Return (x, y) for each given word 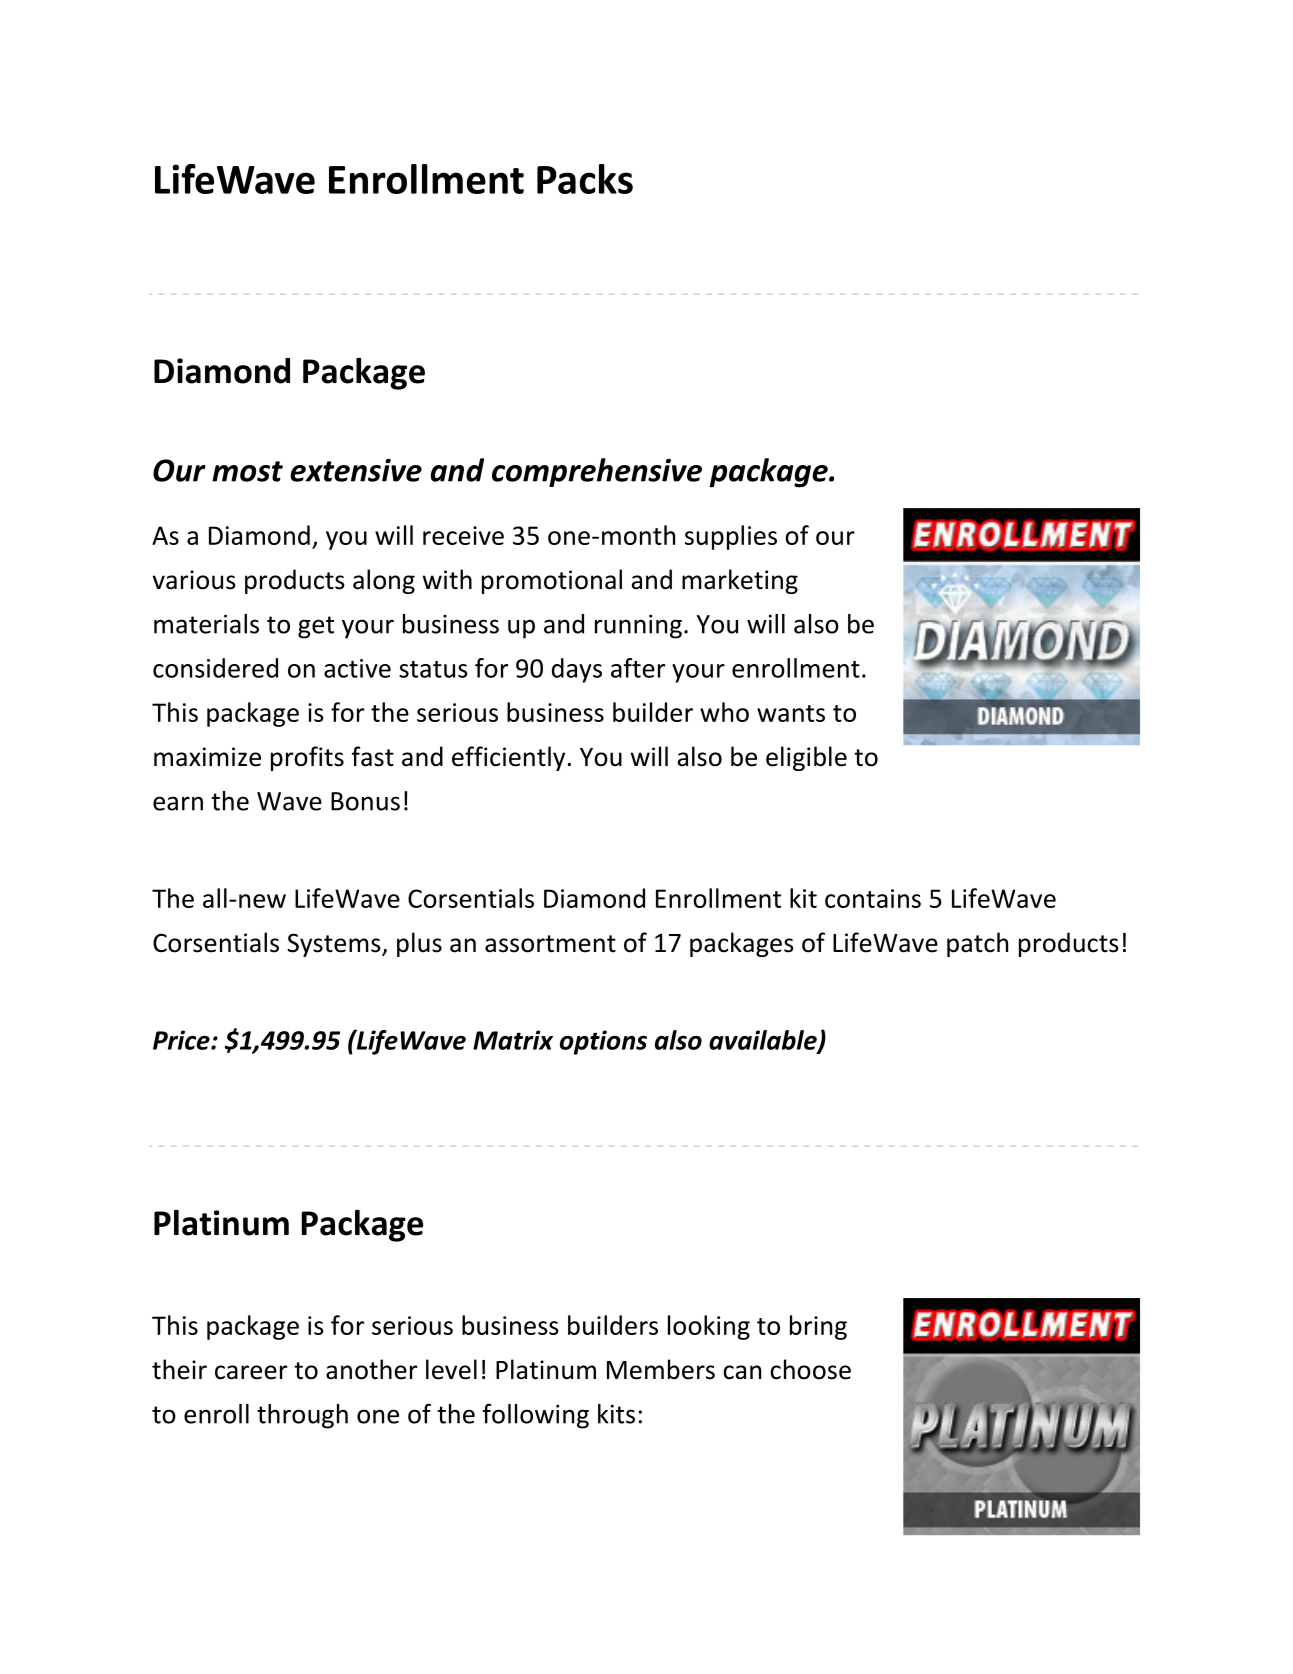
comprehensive (597, 472)
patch (977, 944)
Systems (335, 945)
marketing (740, 581)
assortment (550, 944)
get (316, 627)
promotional (552, 581)
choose (810, 1369)
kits (616, 1414)
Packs (585, 179)
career (251, 1372)
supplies (731, 537)
